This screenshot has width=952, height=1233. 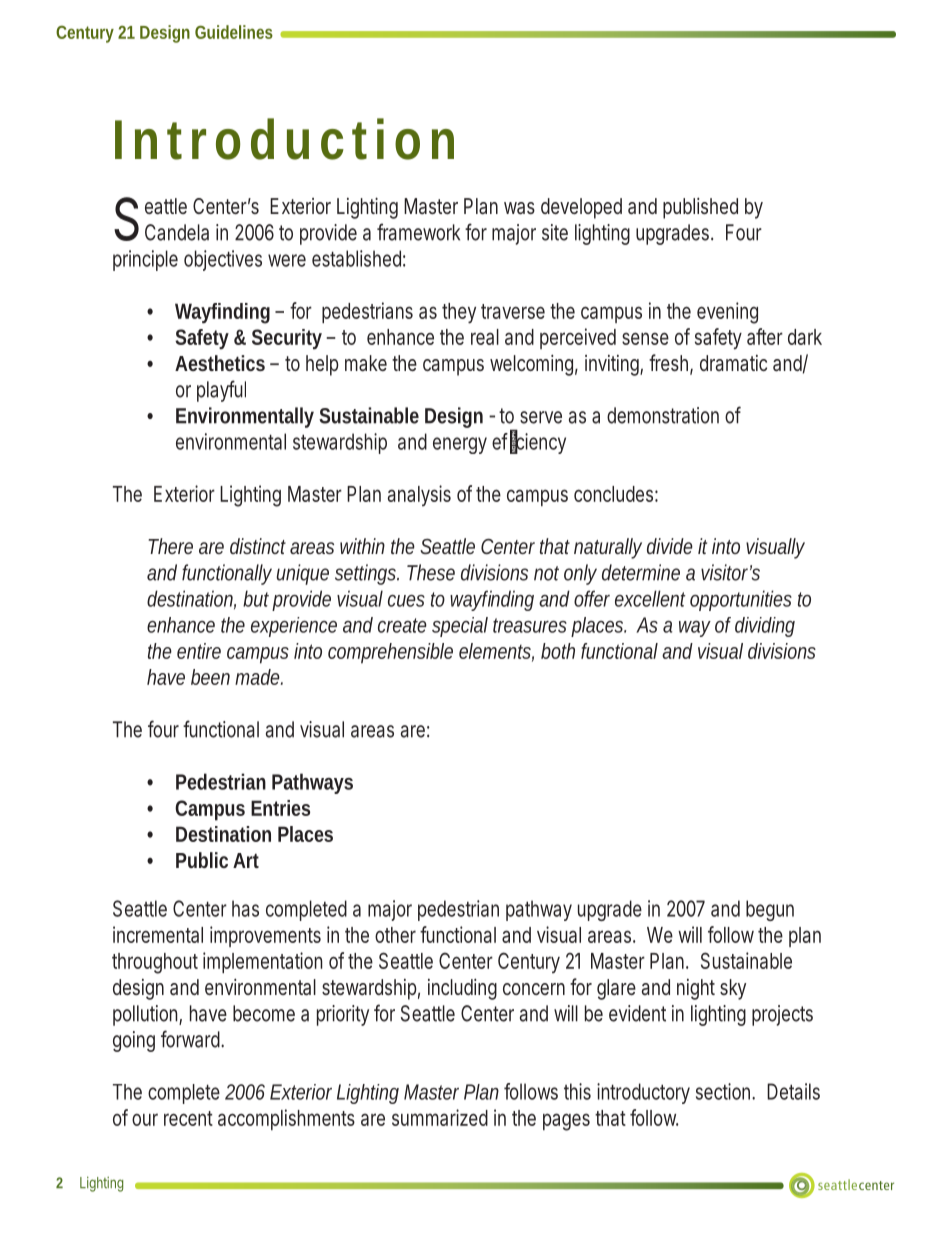 I want to click on elements, so click(x=495, y=651).
